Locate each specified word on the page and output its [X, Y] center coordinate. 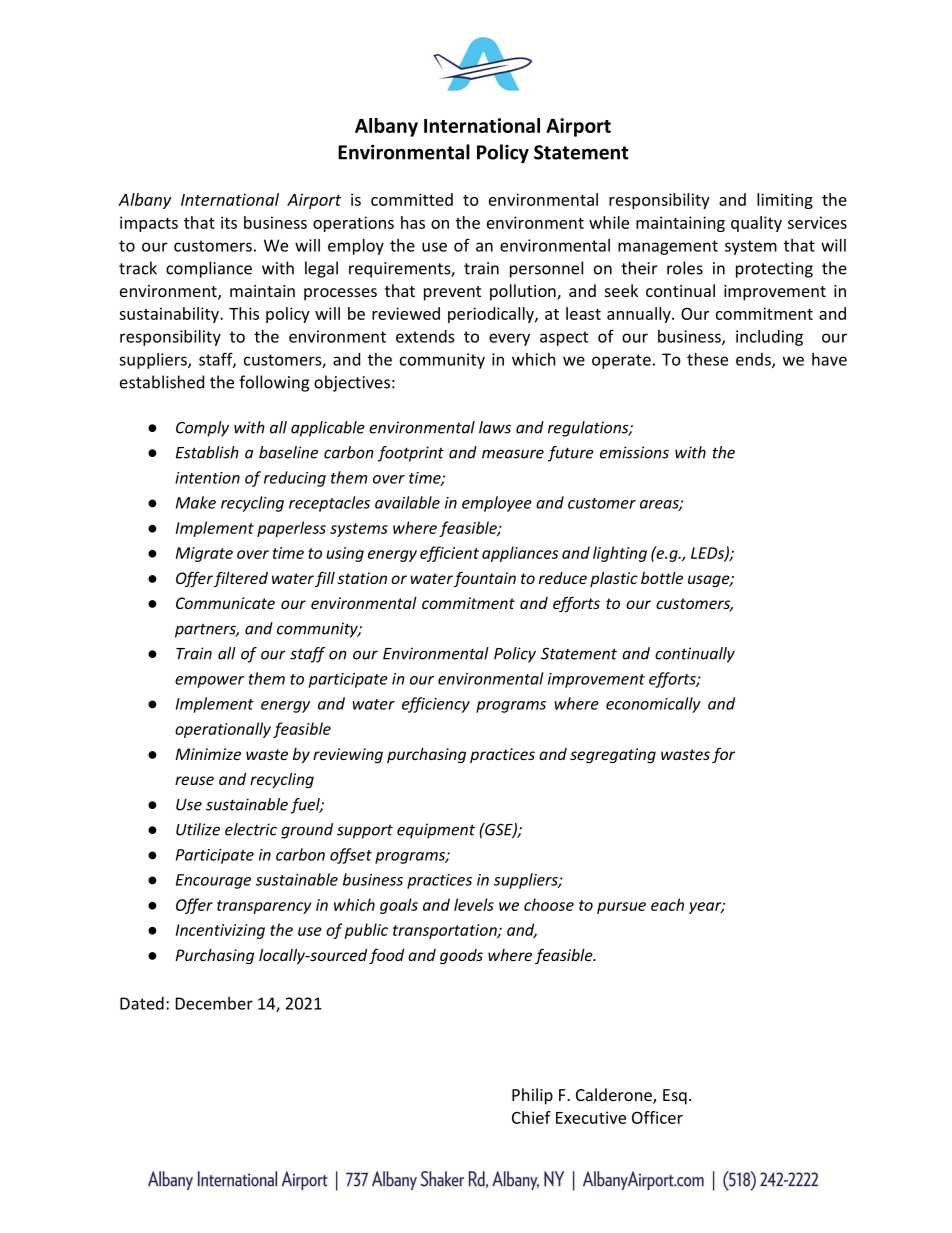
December [214, 1003]
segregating [613, 755]
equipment [436, 831]
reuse [194, 780]
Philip [532, 1096]
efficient [449, 554]
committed [412, 199]
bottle [662, 578]
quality [756, 224]
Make [196, 502]
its [229, 222]
